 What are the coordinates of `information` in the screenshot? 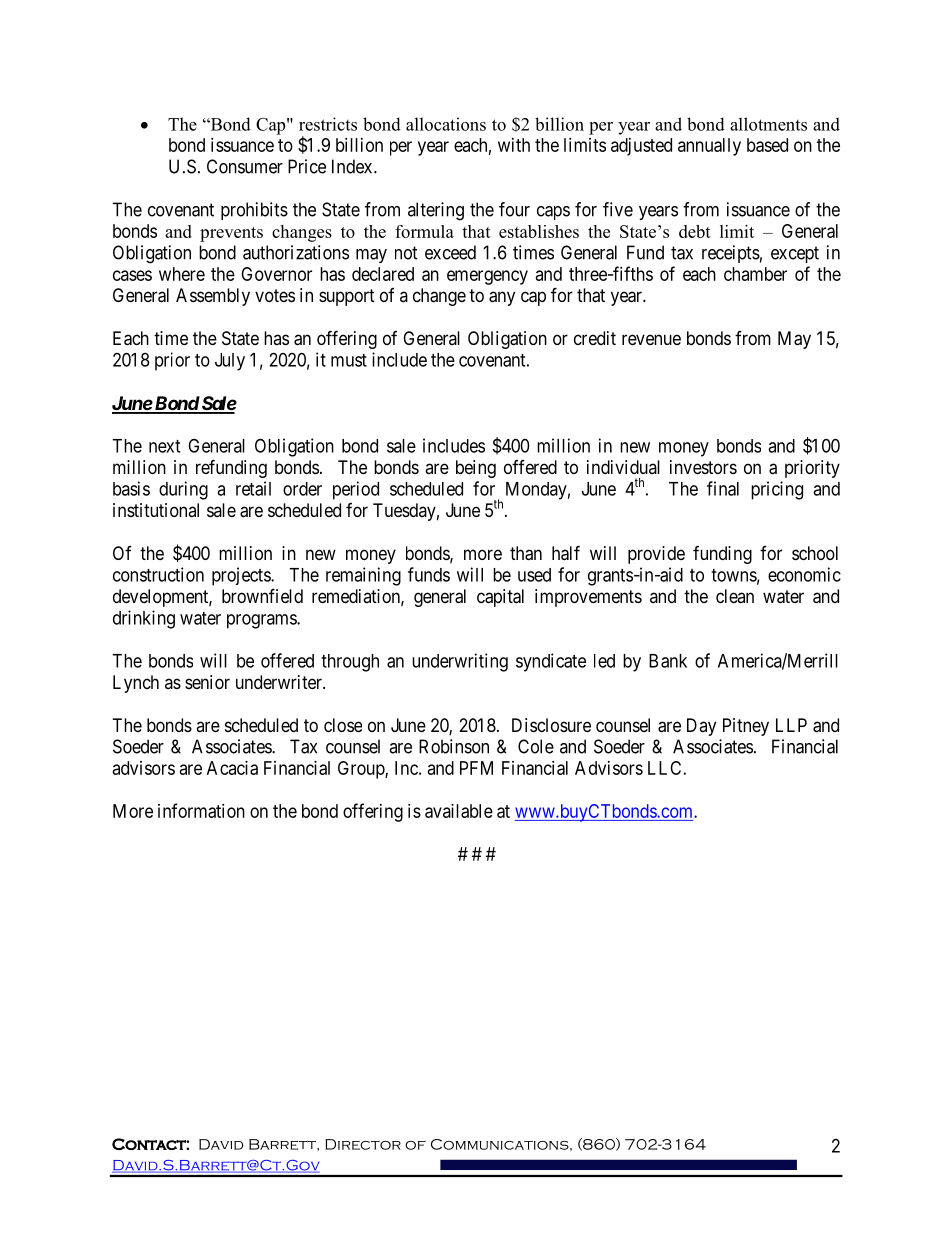 It's located at (201, 810).
